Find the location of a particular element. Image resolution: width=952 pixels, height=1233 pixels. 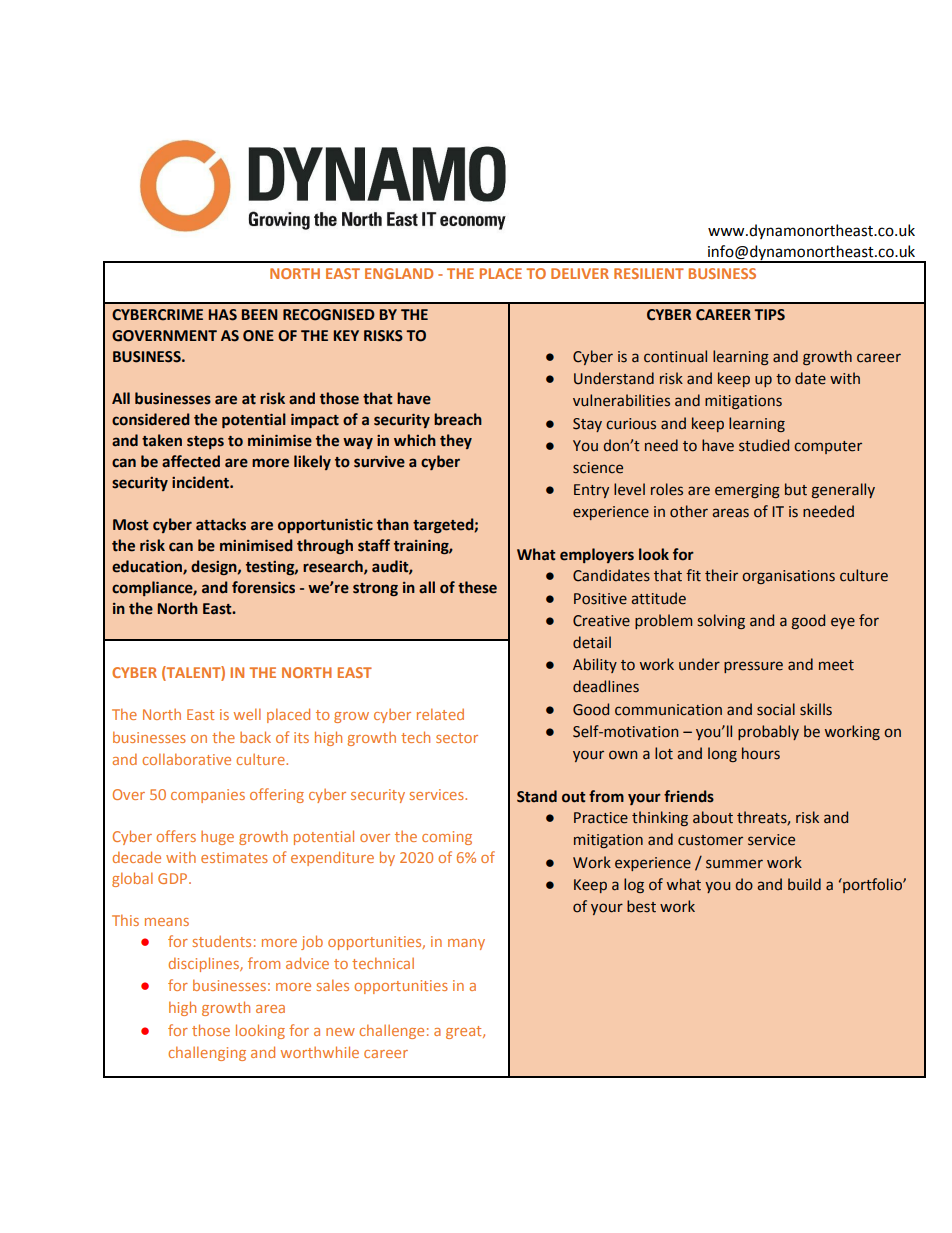

TIPS is located at coordinates (769, 315).
